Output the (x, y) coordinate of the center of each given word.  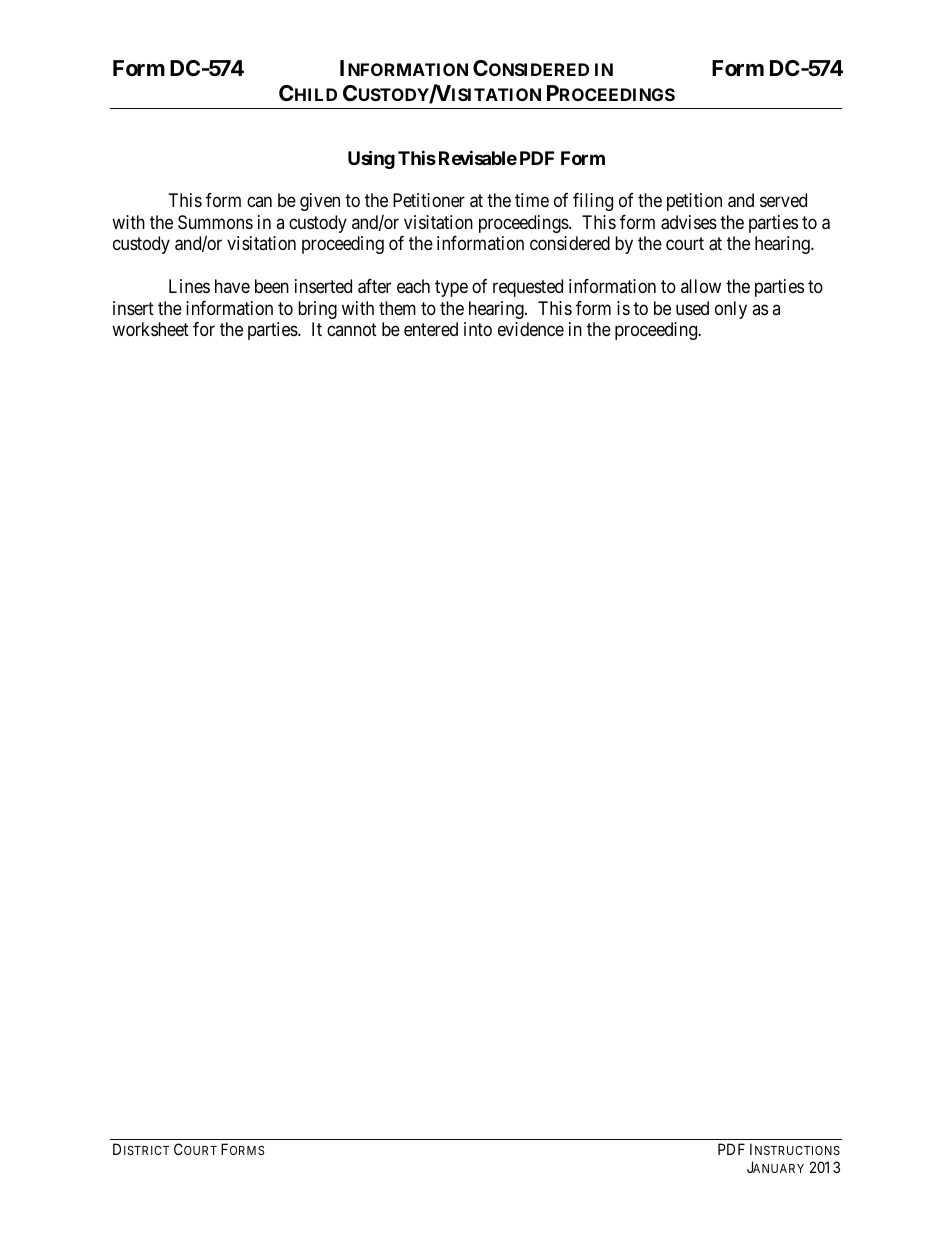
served (783, 200)
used (692, 308)
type (451, 288)
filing (593, 202)
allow (701, 286)
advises (689, 222)
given (320, 202)
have (232, 286)
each (413, 286)
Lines (189, 286)
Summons (215, 222)
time (532, 200)
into (478, 329)
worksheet (150, 329)
